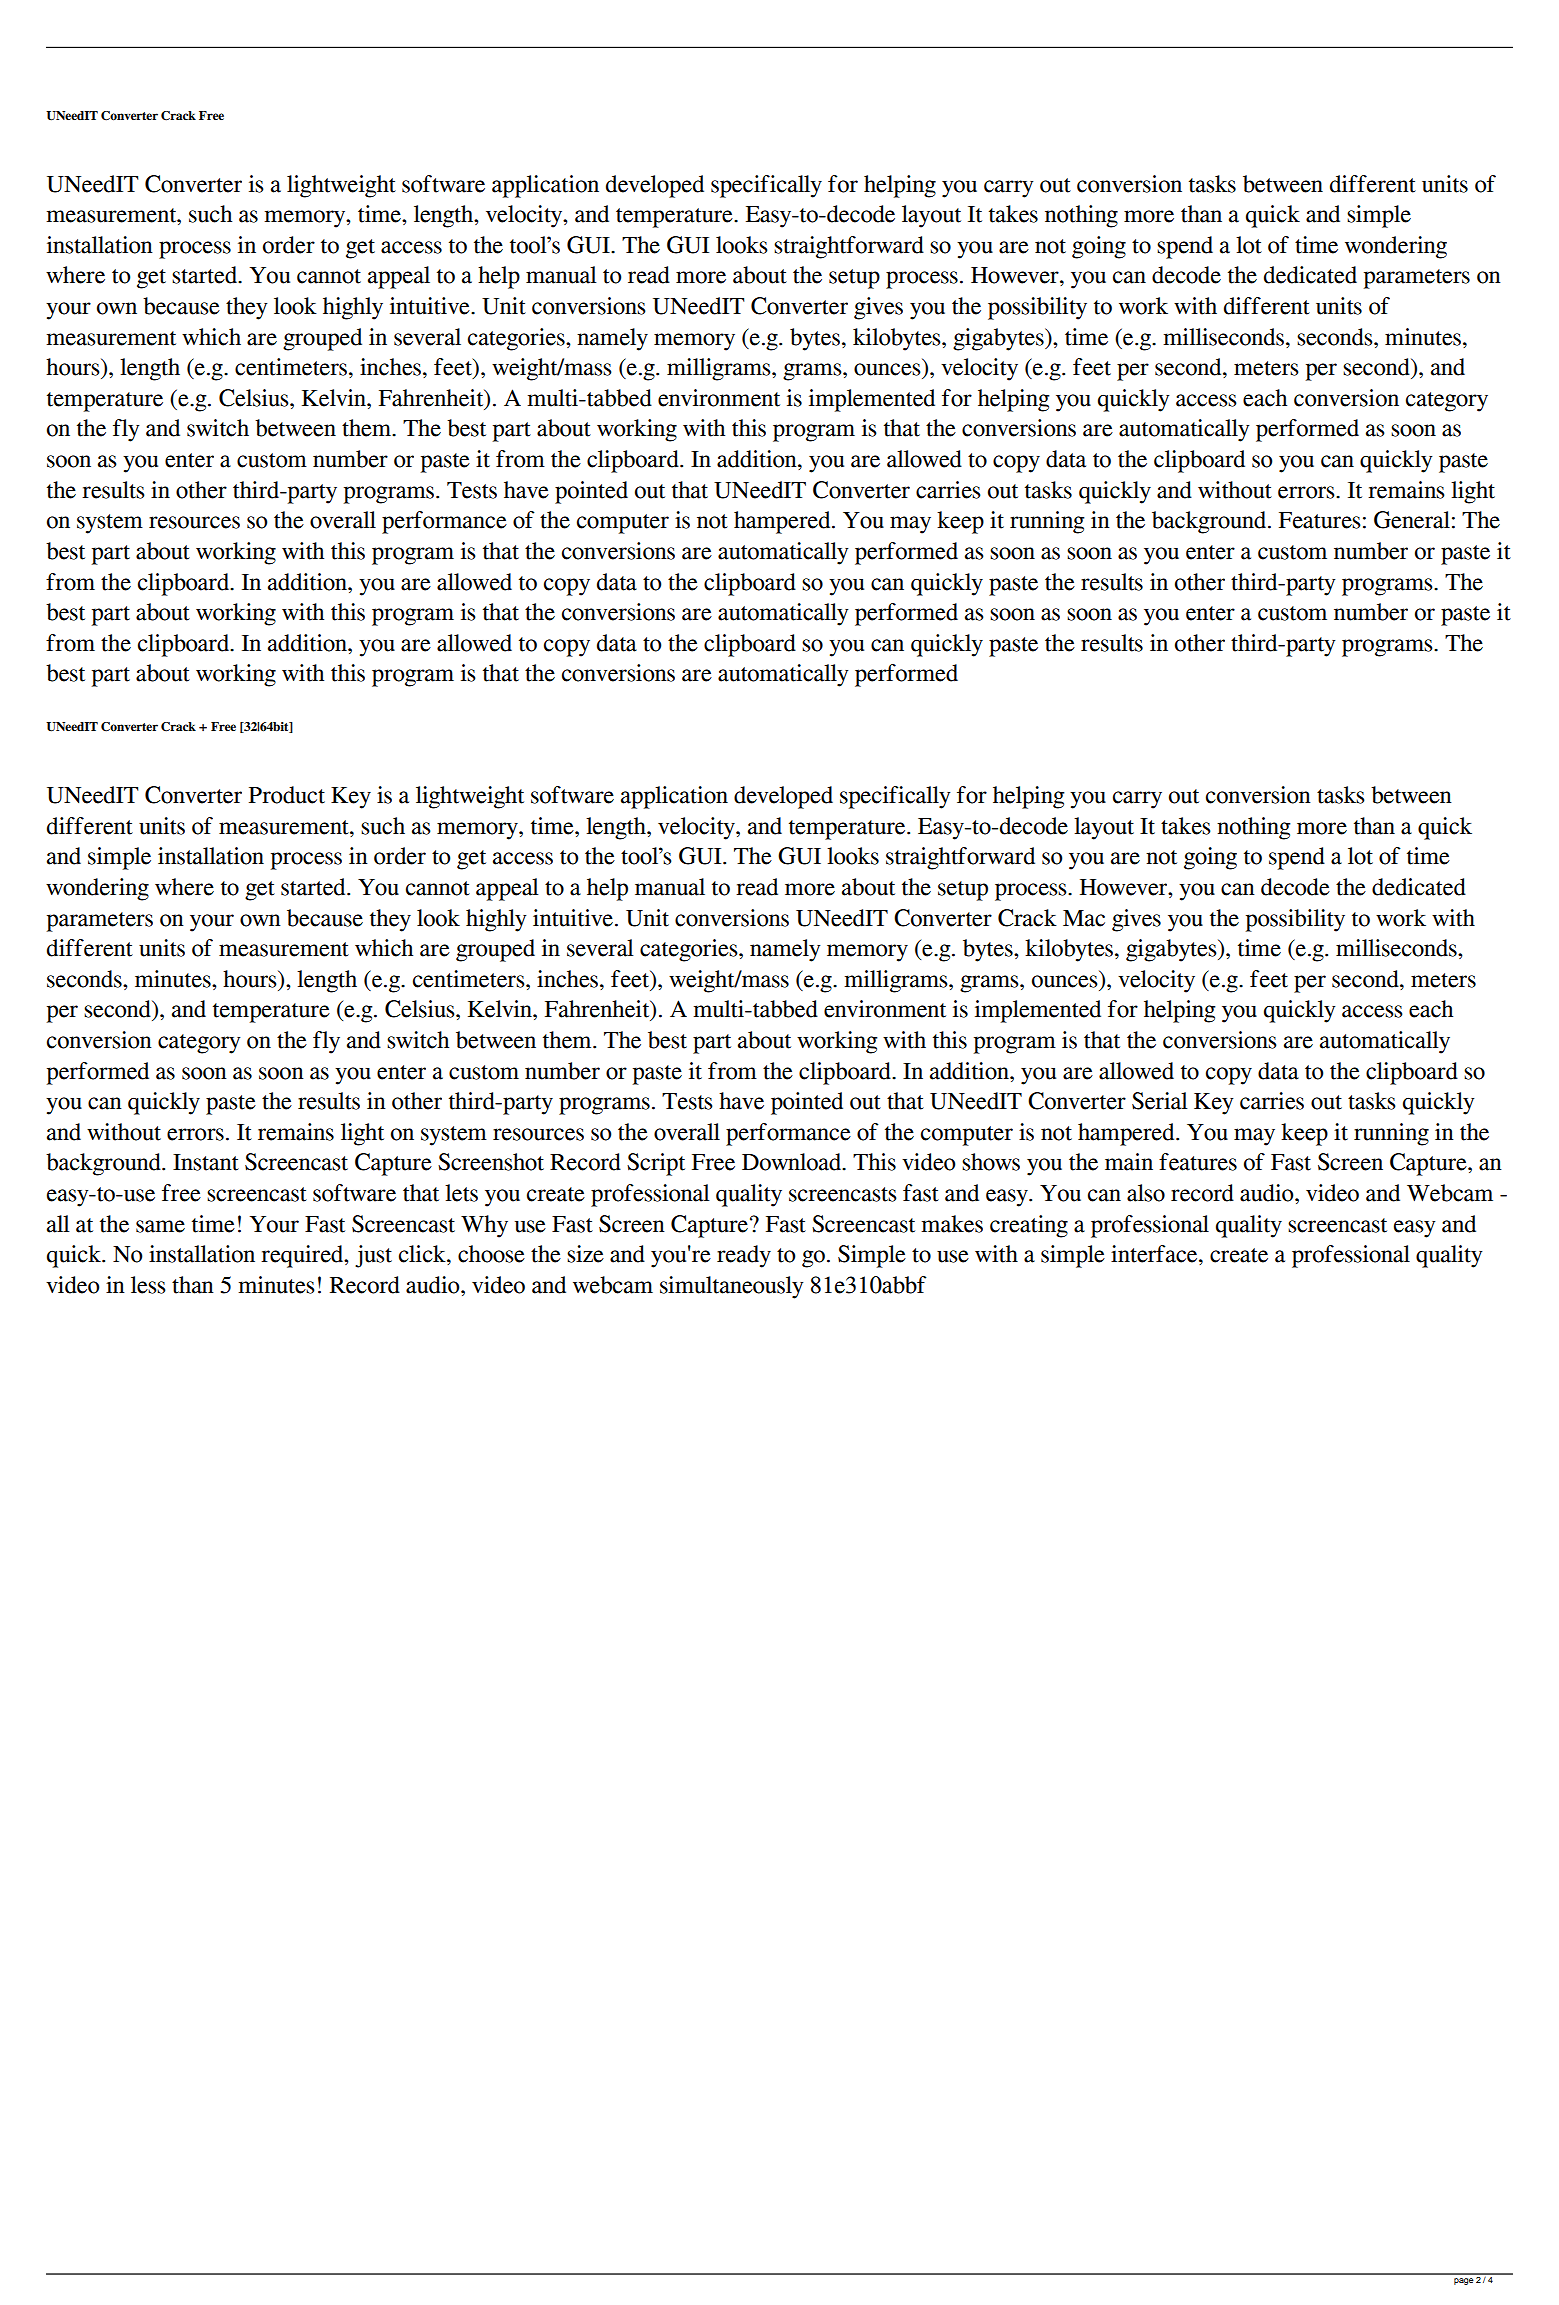 The height and width of the page is (2305, 1559). I want to click on less, so click(148, 1285).
